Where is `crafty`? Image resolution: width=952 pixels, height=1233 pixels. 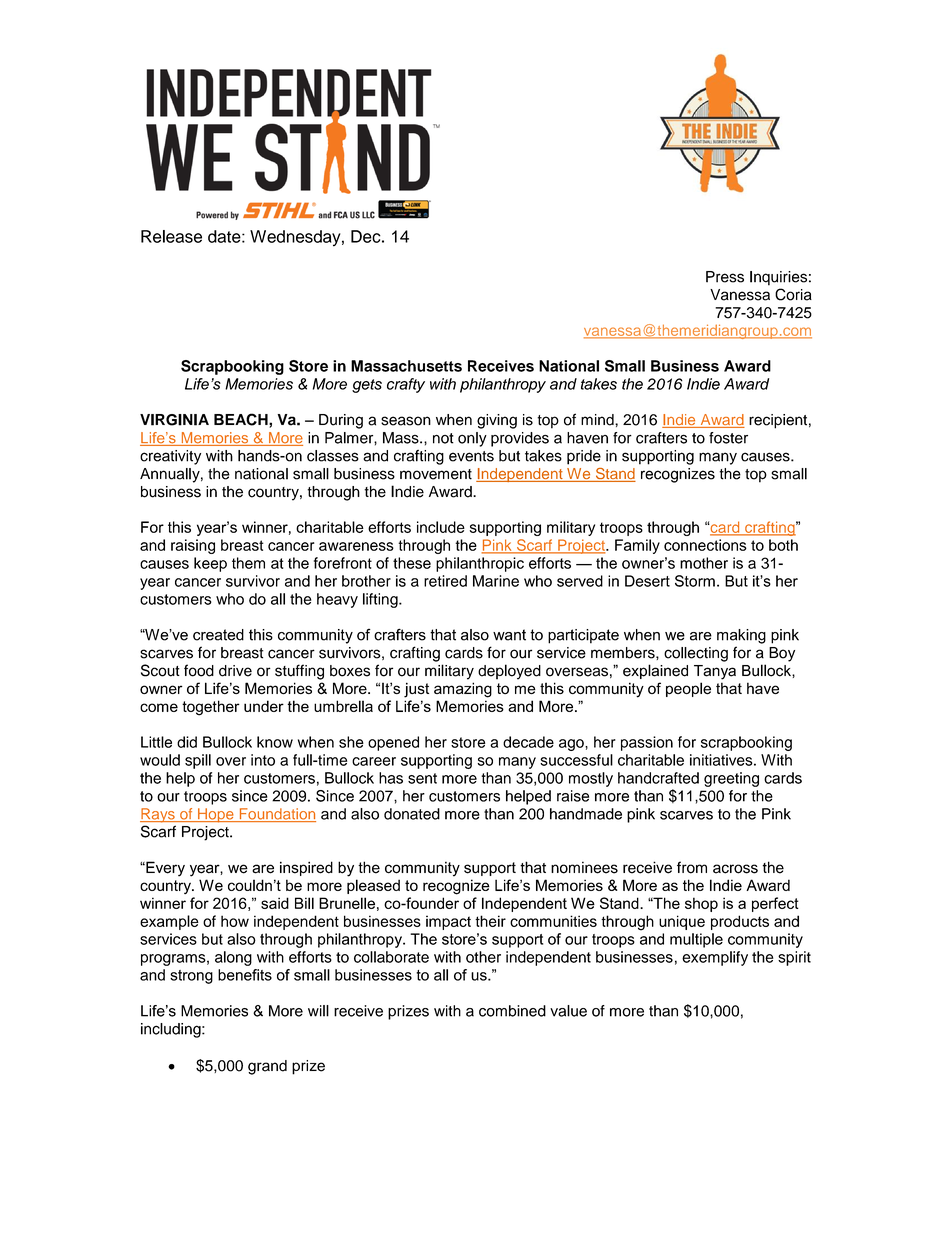 crafty is located at coordinates (406, 385).
